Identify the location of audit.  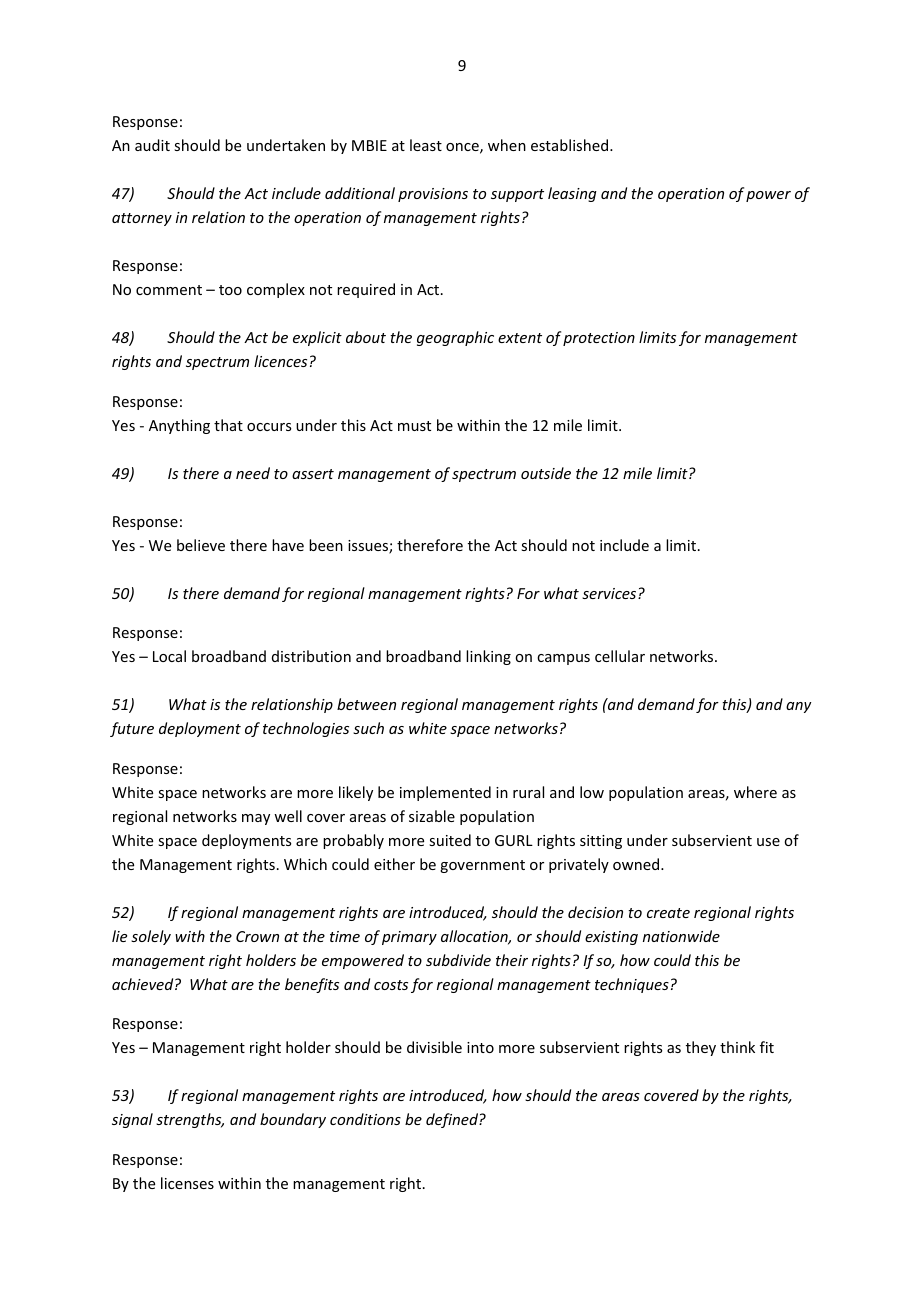
(152, 145).
